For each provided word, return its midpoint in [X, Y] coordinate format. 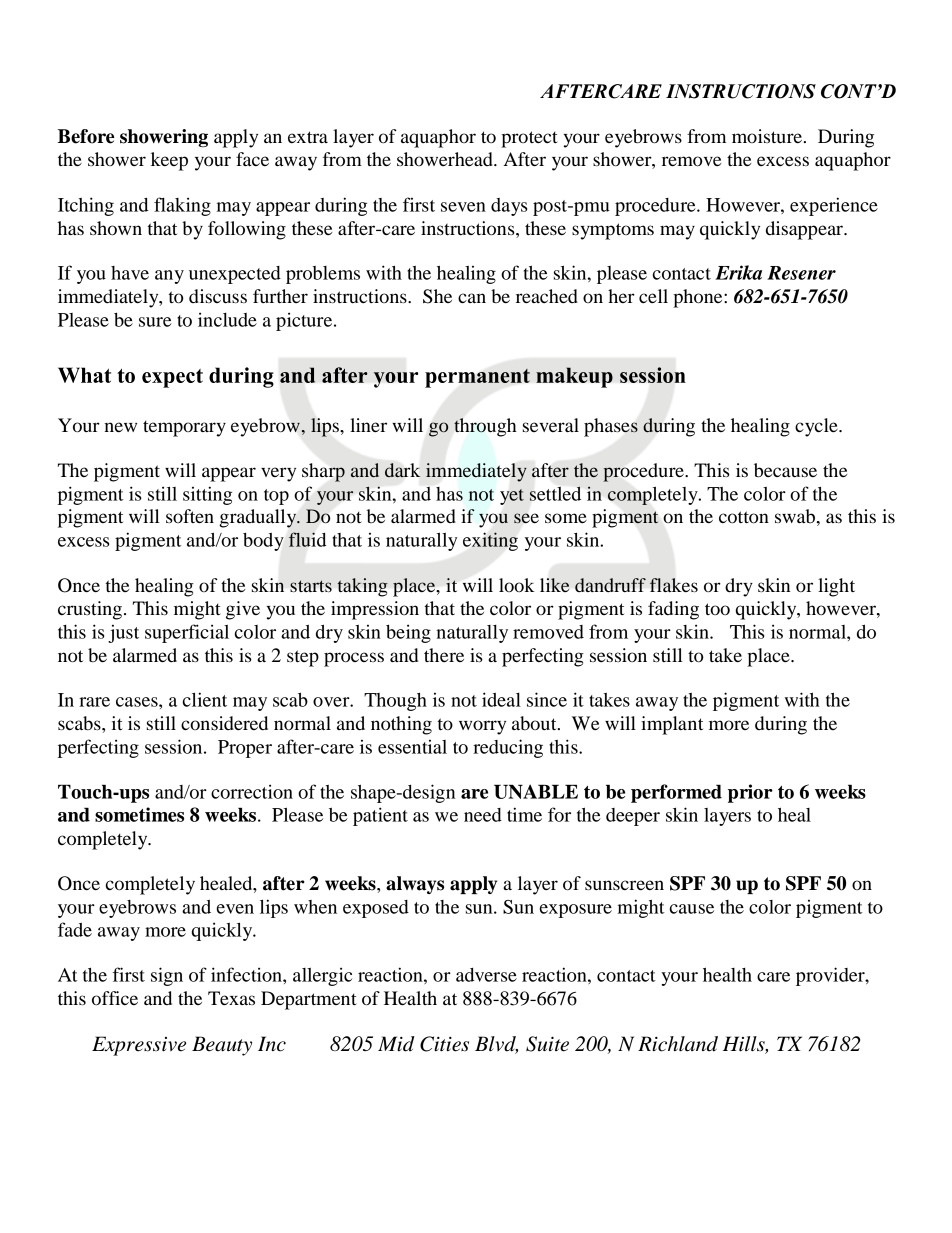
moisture [767, 136]
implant [672, 725]
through [485, 427]
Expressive [139, 1046]
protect [529, 139]
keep [169, 161]
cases [138, 702]
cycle [817, 427]
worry [482, 727]
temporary [184, 428]
